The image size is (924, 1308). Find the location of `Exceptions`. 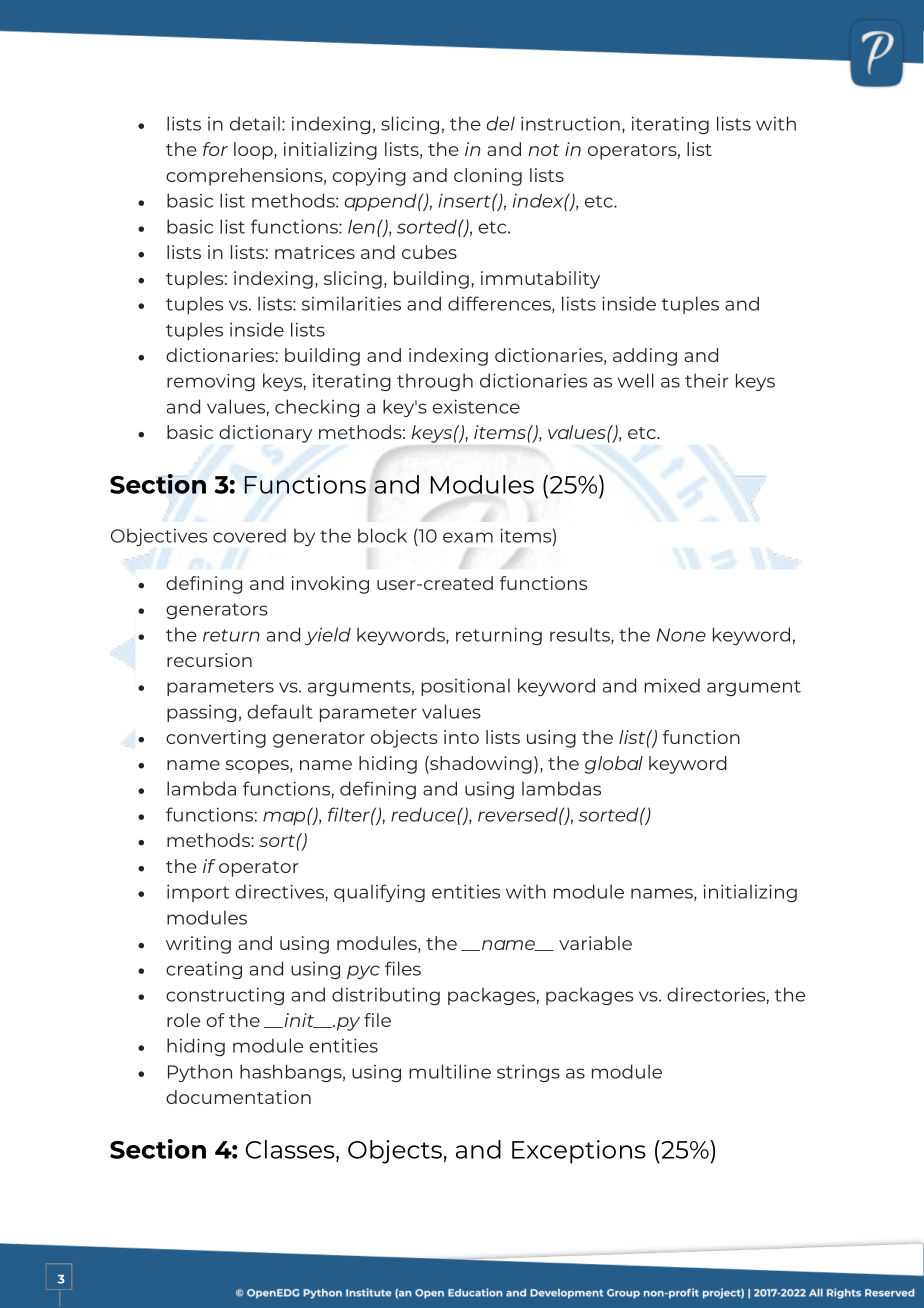

Exceptions is located at coordinates (579, 1152).
